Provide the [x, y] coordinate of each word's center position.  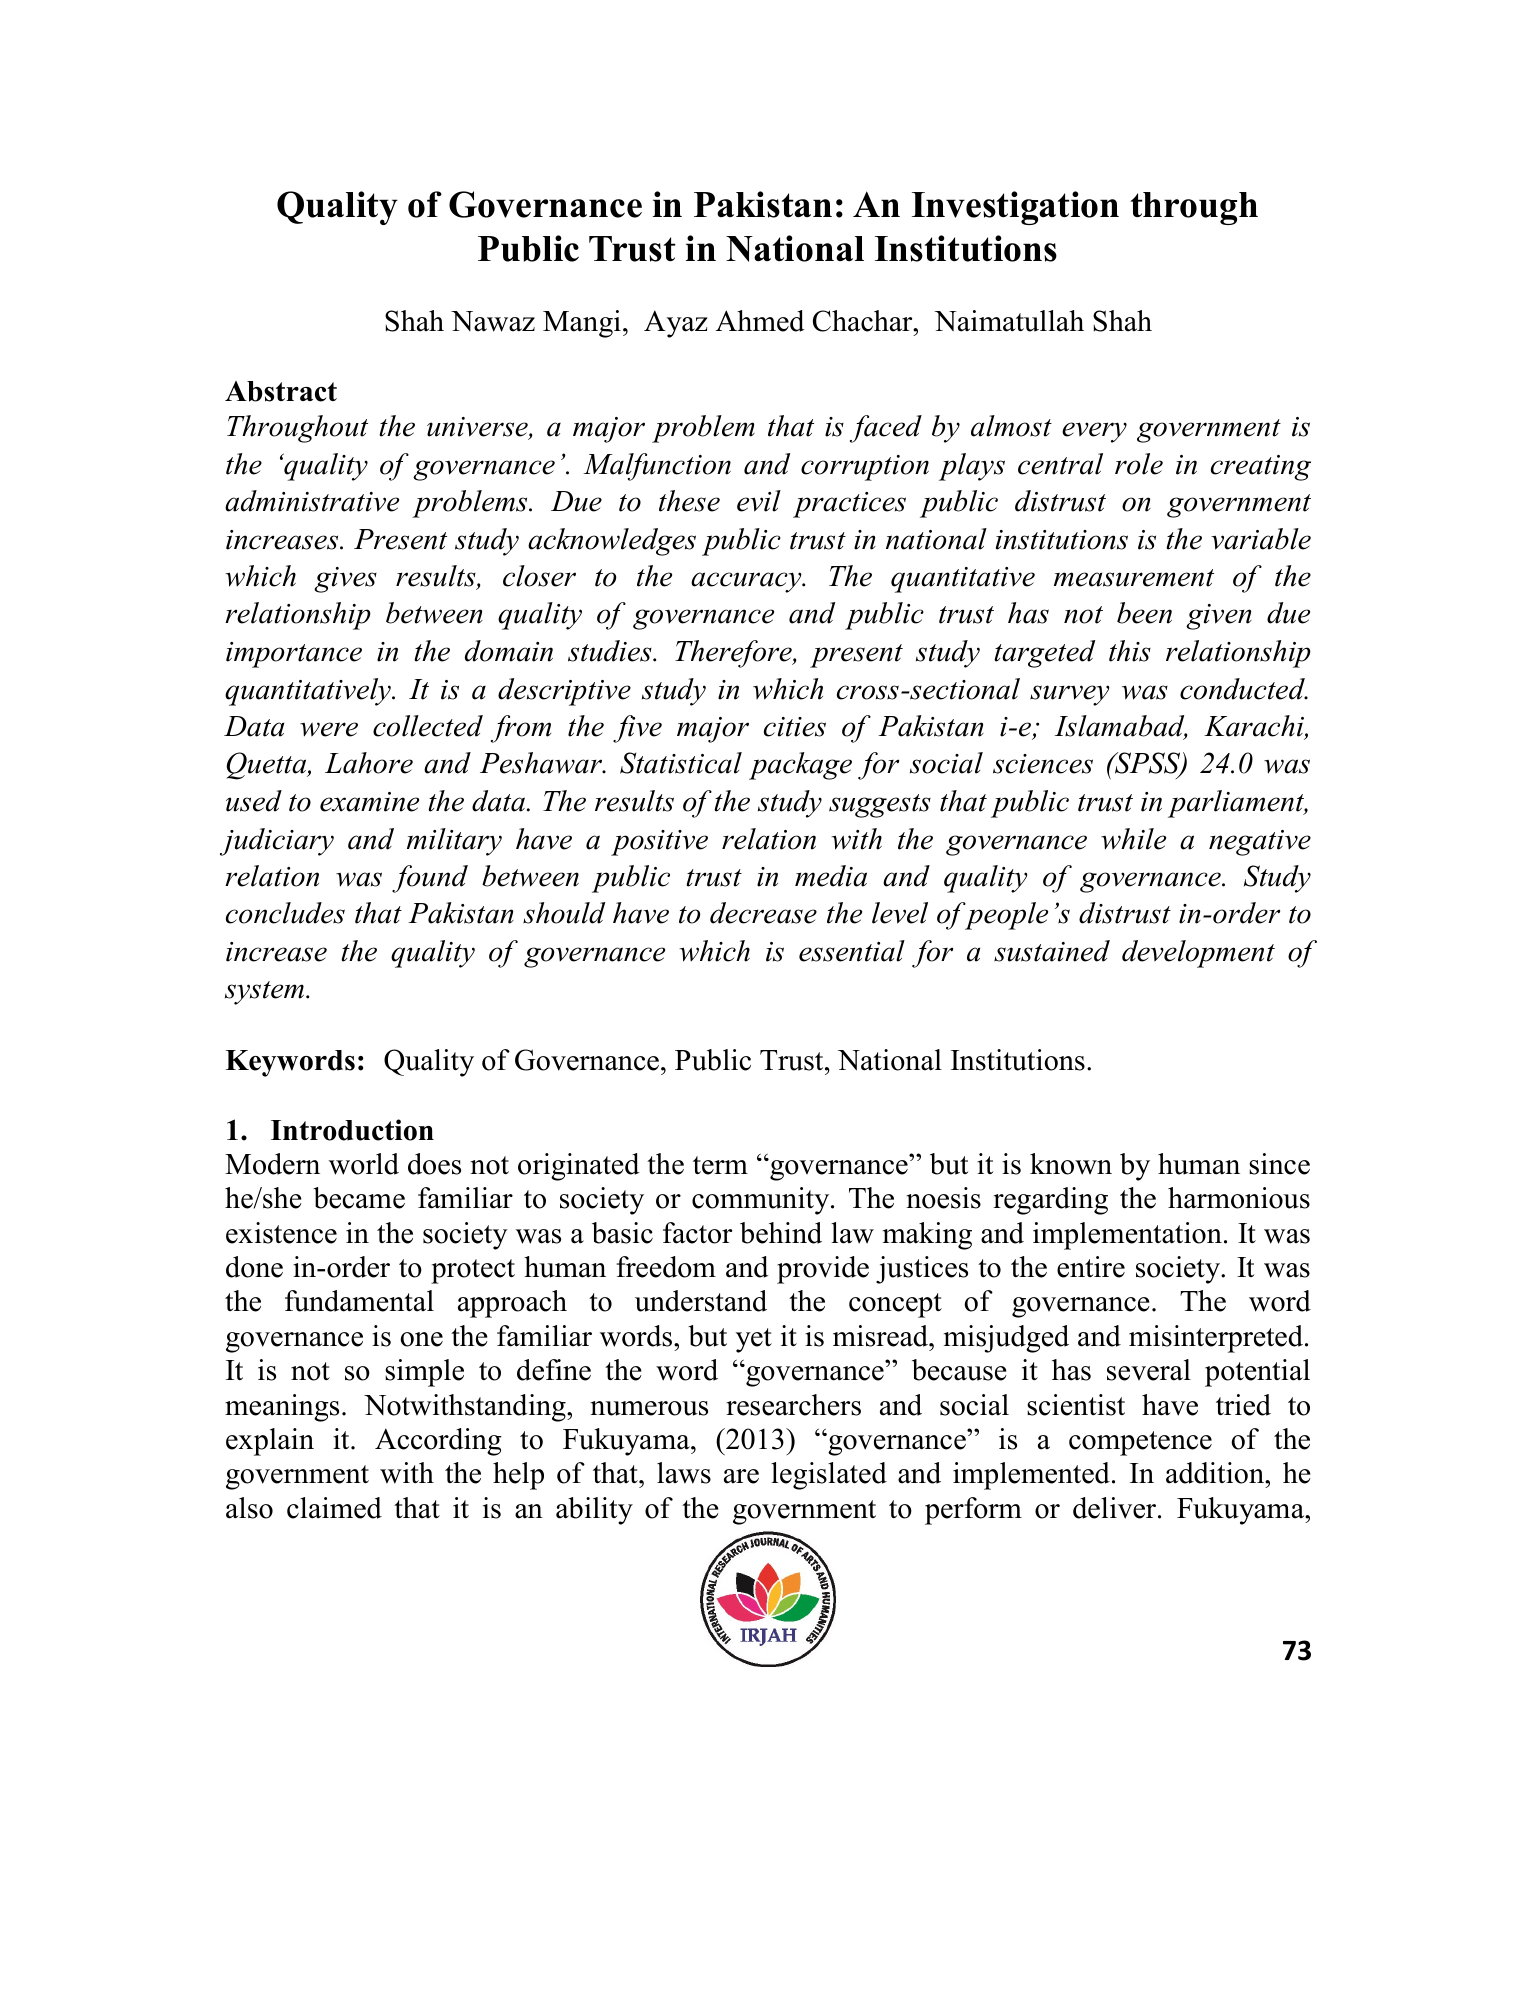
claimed [334, 1508]
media [831, 876]
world [364, 1164]
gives [345, 580]
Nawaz [493, 321]
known [1071, 1164]
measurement [1134, 578]
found [430, 879]
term [720, 1165]
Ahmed [760, 321]
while [1133, 839]
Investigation [1015, 208]
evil [759, 501]
